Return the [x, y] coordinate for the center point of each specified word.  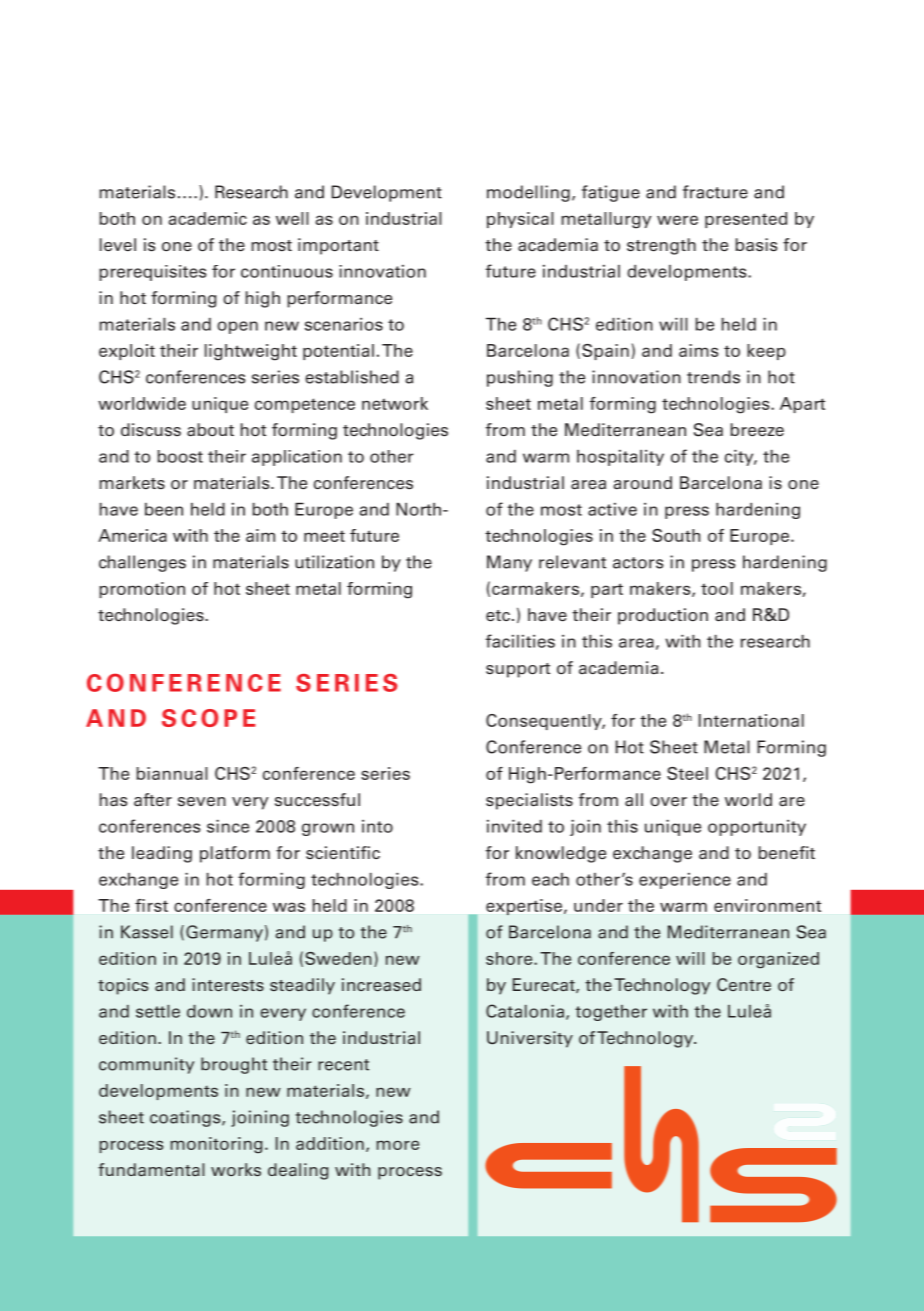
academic [207, 218]
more [398, 1145]
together [611, 1013]
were [677, 220]
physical [520, 220]
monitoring [216, 1145]
